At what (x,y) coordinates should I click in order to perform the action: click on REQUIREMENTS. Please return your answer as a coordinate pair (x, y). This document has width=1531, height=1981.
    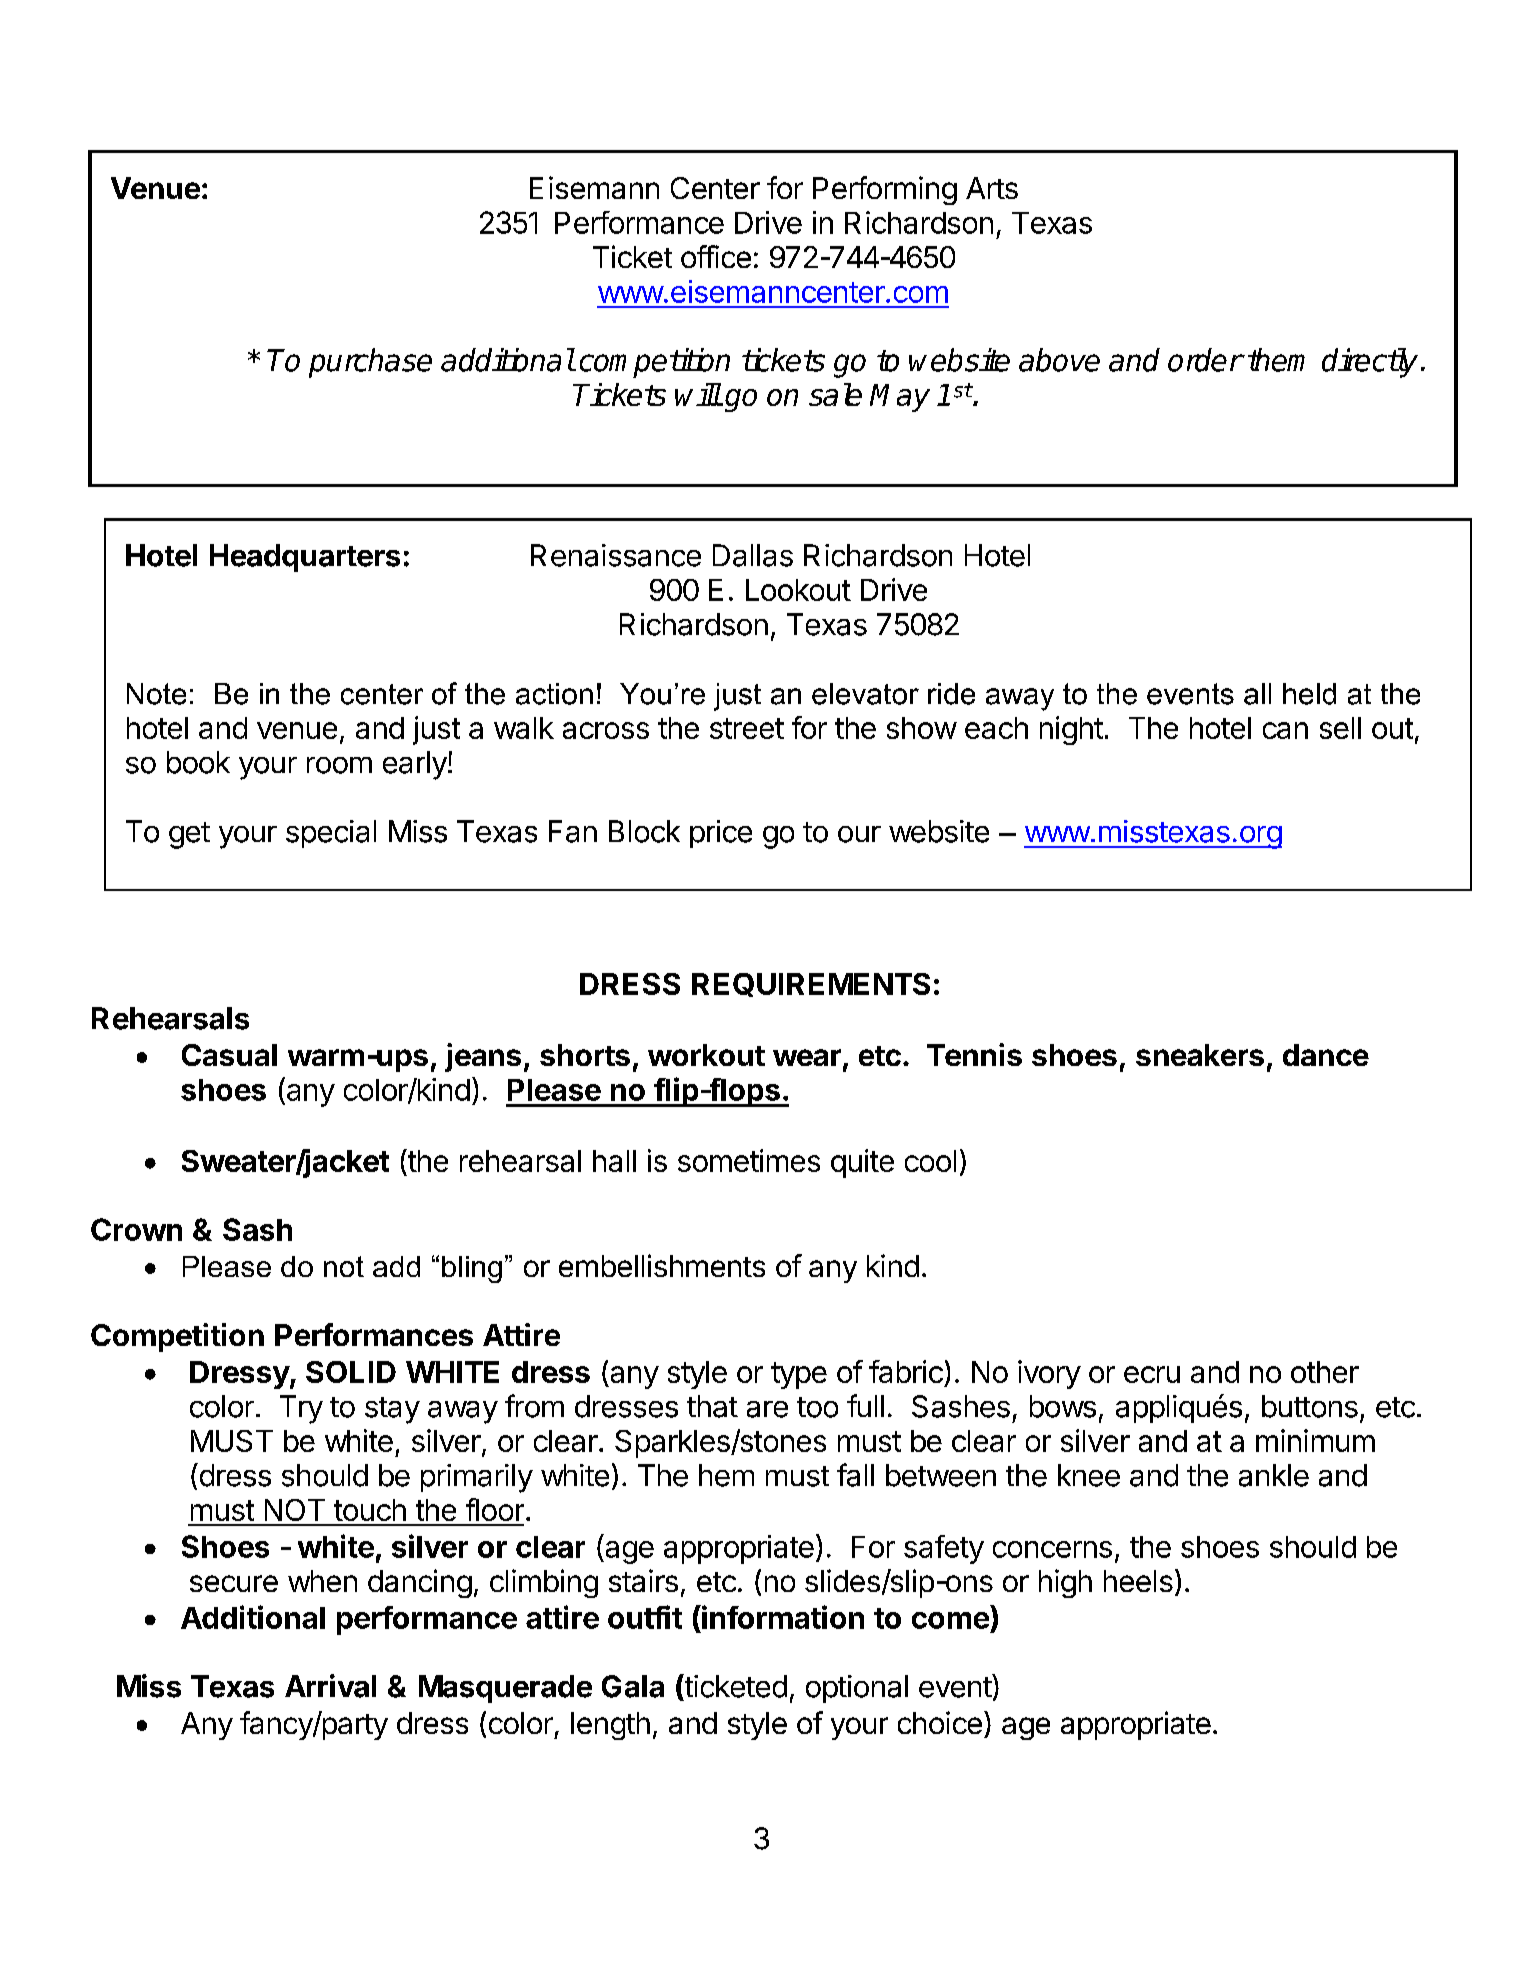
    Looking at the image, I should click on (811, 985).
